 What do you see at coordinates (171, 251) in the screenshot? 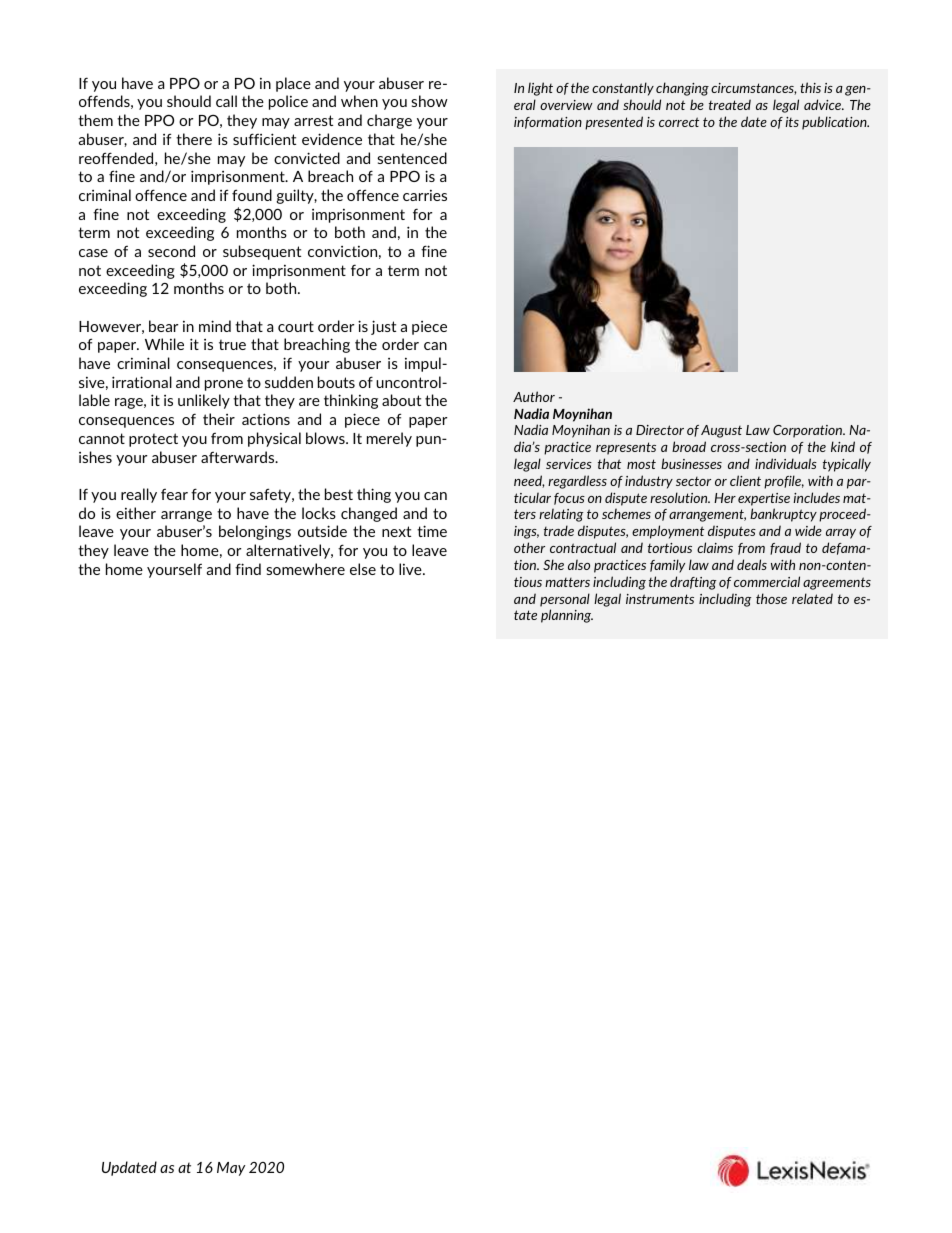
I see `second` at bounding box center [171, 251].
